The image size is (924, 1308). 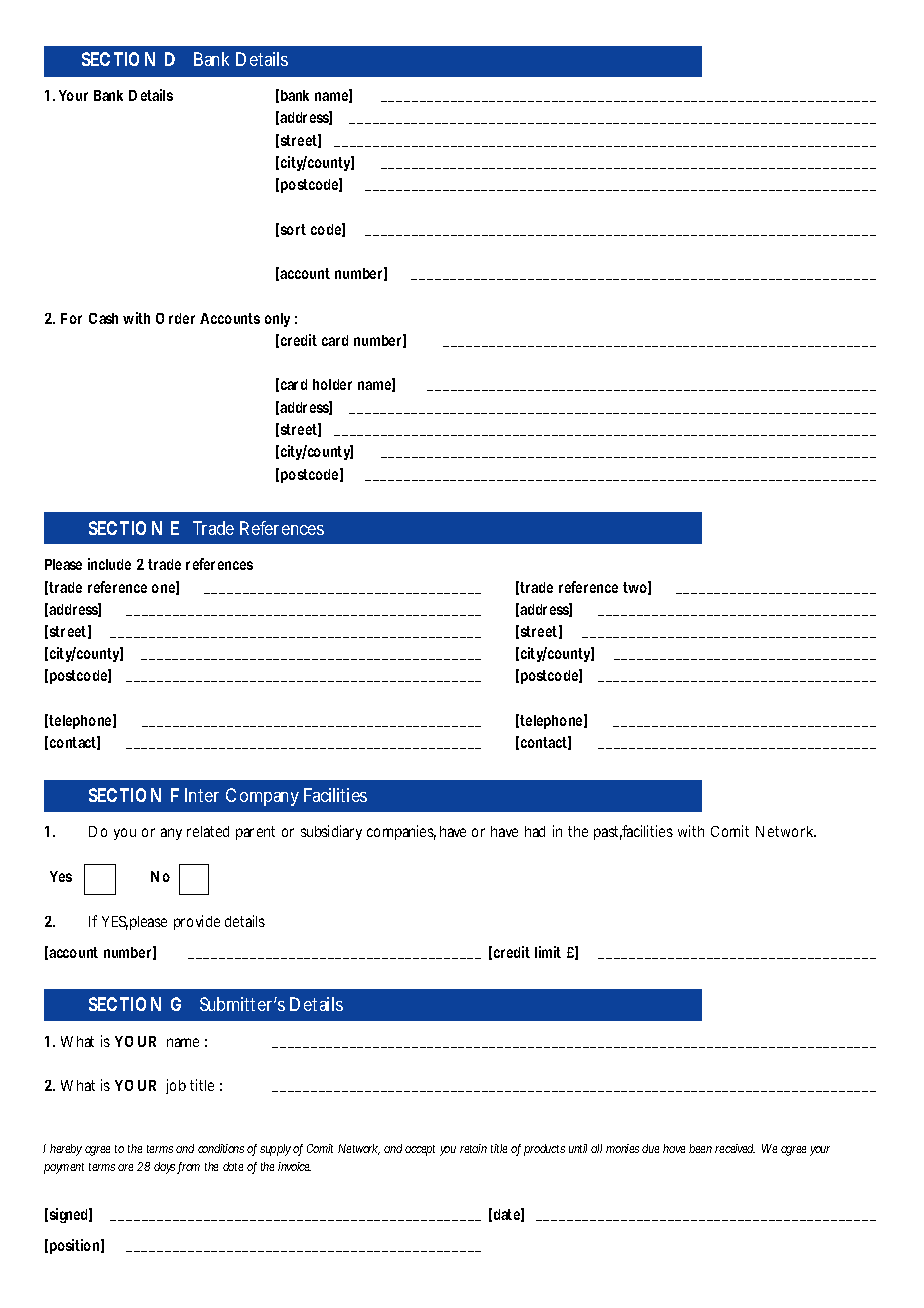 What do you see at coordinates (401, 832) in the screenshot?
I see `companies` at bounding box center [401, 832].
